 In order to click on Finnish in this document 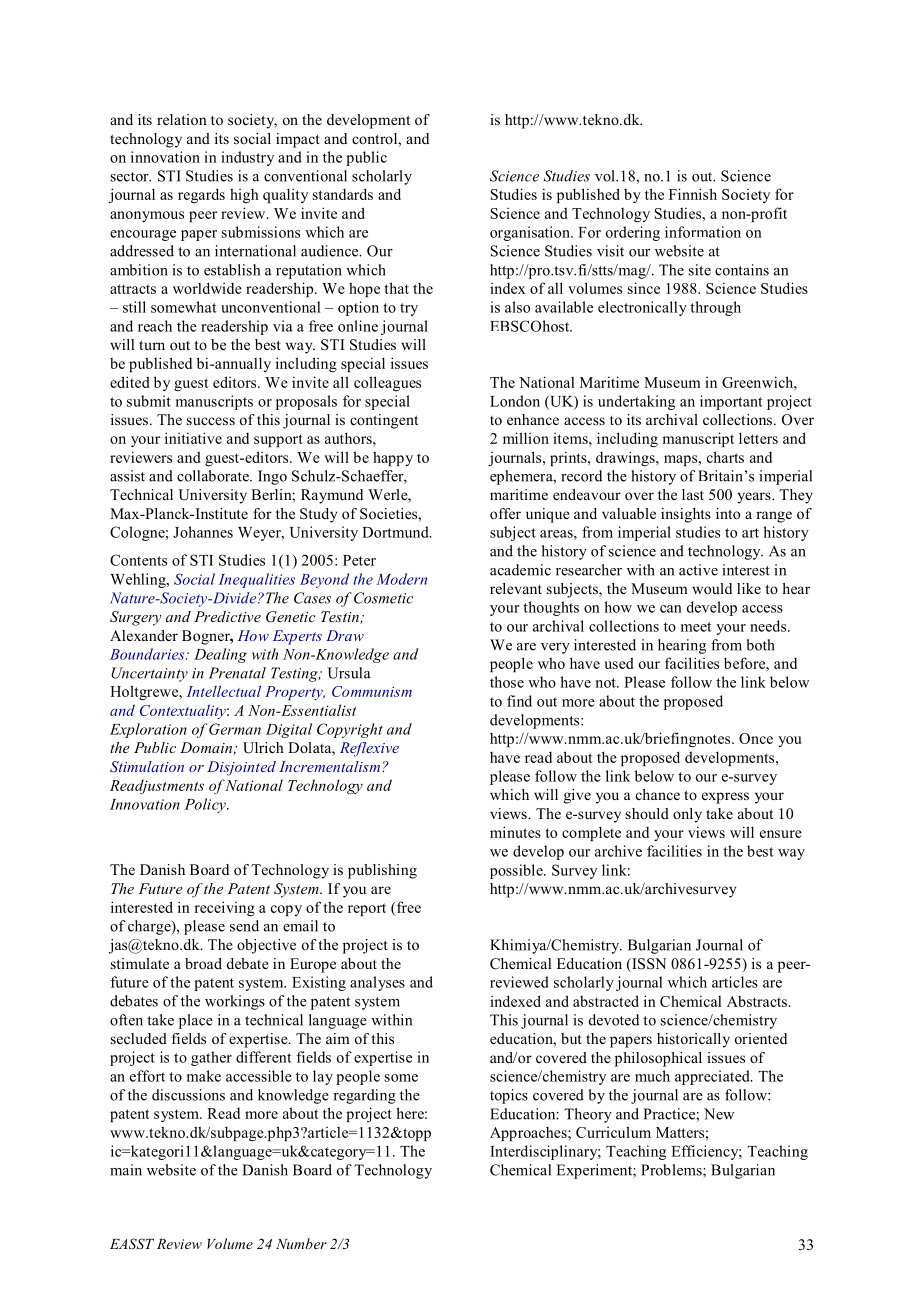, I will do `click(693, 194)`.
